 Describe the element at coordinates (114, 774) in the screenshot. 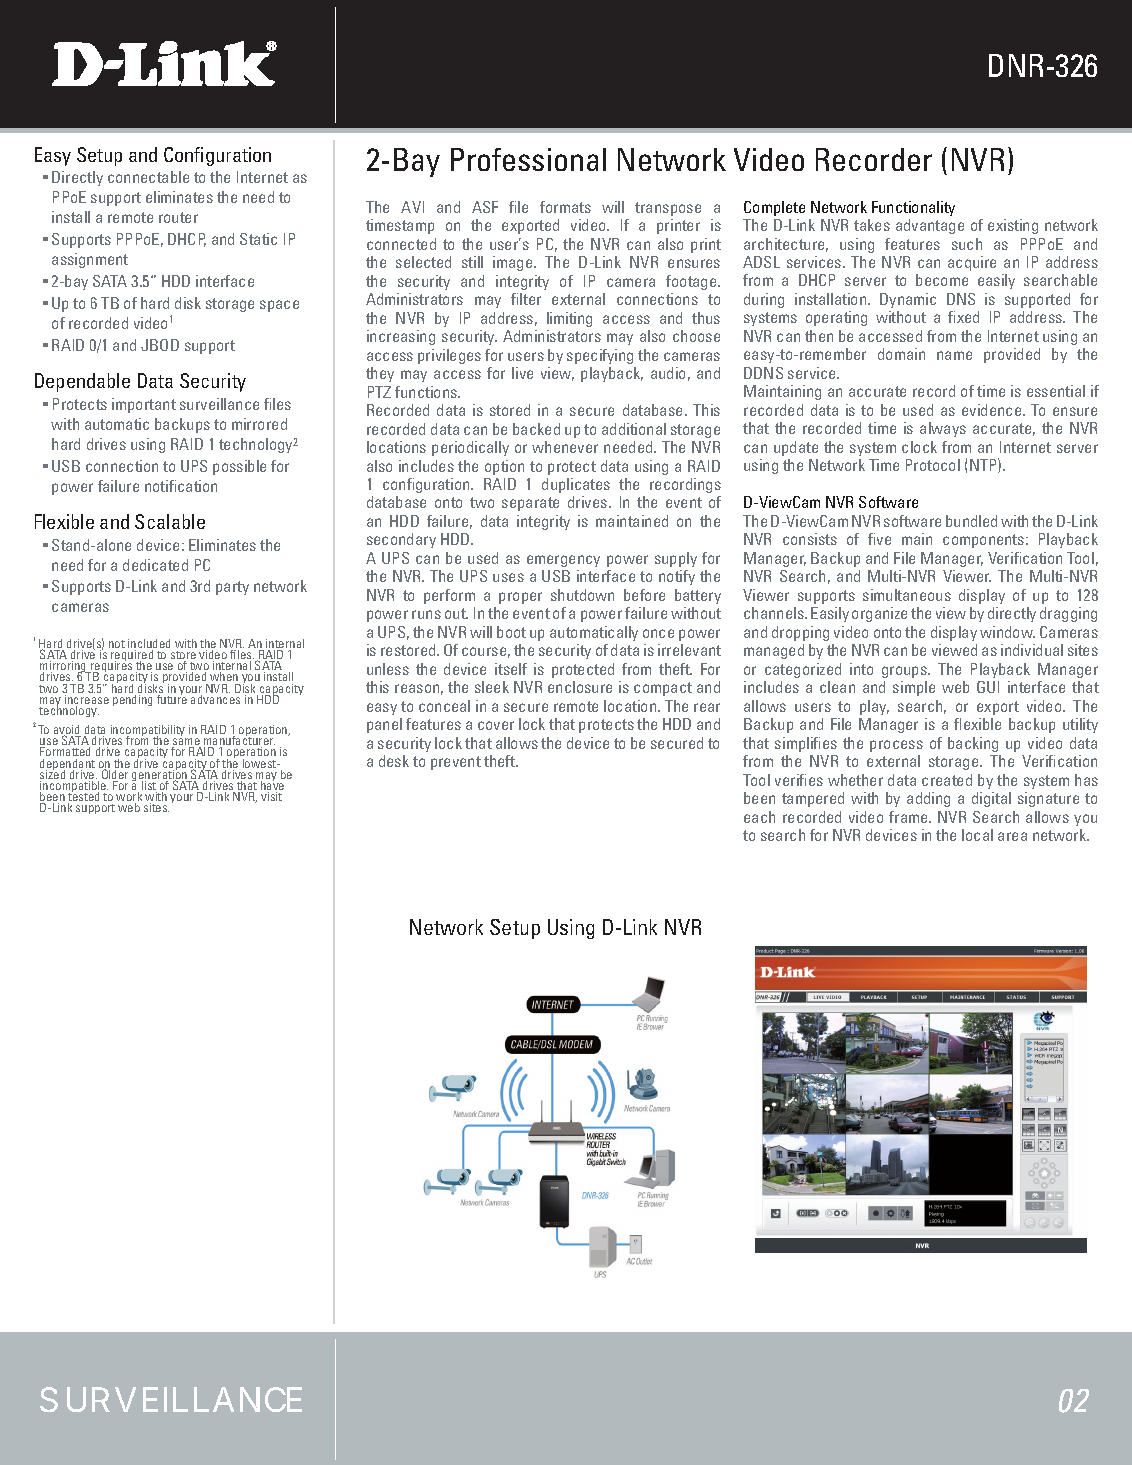

I see `Older` at that location.
